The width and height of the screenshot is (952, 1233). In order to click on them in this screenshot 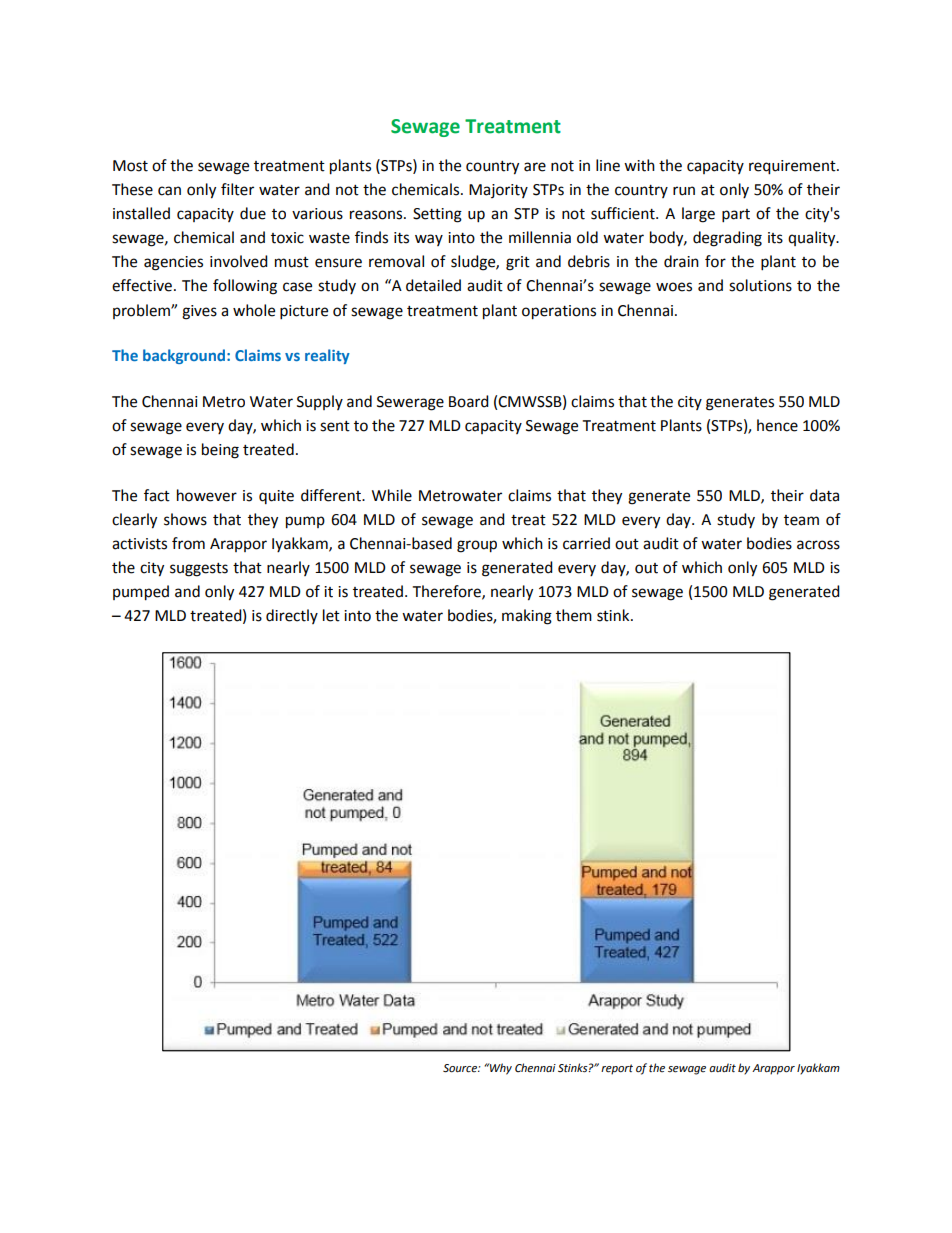, I will do `click(574, 615)`.
